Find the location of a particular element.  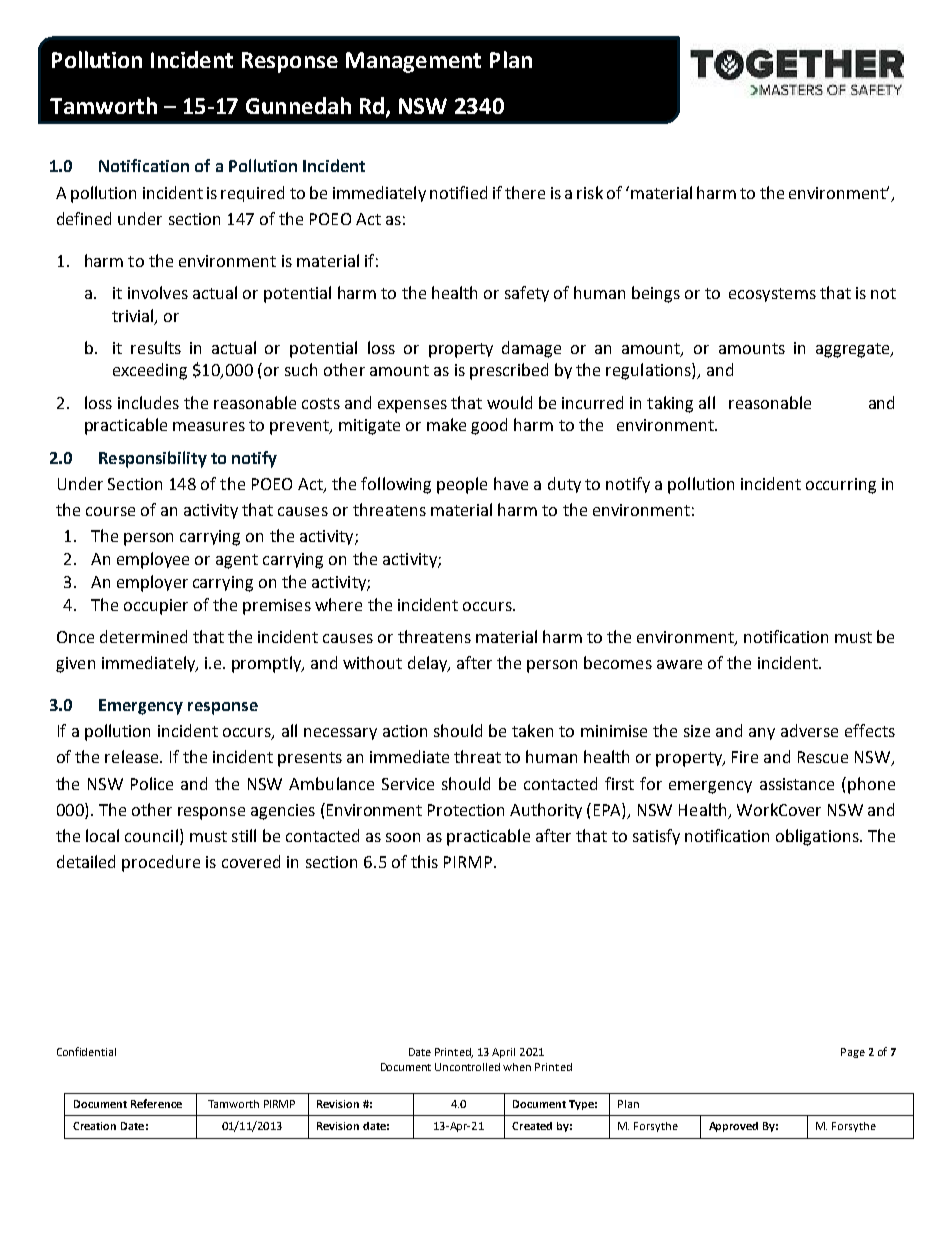

Uncontrolled is located at coordinates (467, 1067).
